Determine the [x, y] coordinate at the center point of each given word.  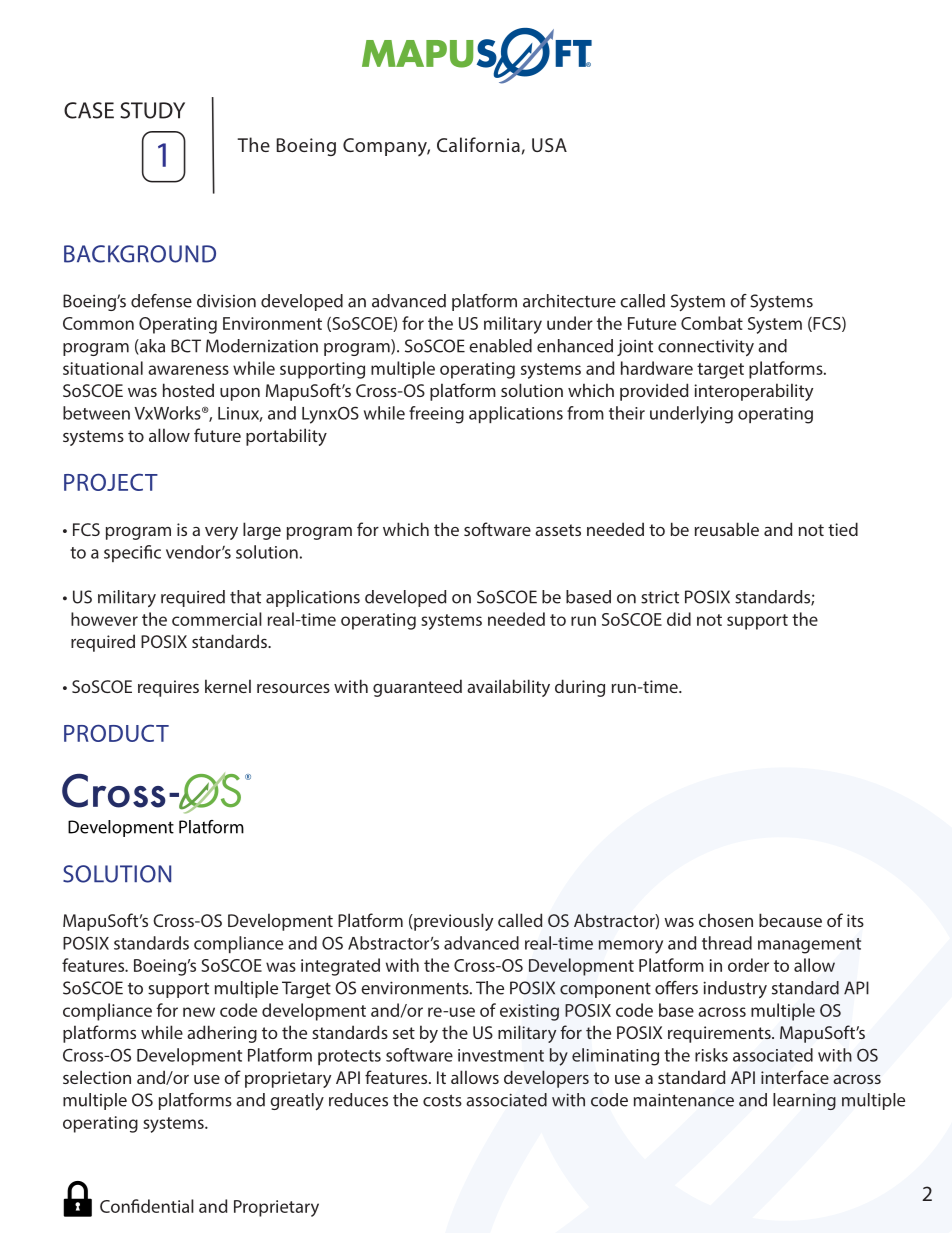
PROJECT [111, 482]
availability [508, 688]
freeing [436, 415]
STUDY [152, 110]
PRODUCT [116, 733]
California [478, 144]
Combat [712, 323]
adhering [222, 1034]
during [580, 688]
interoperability [753, 392]
